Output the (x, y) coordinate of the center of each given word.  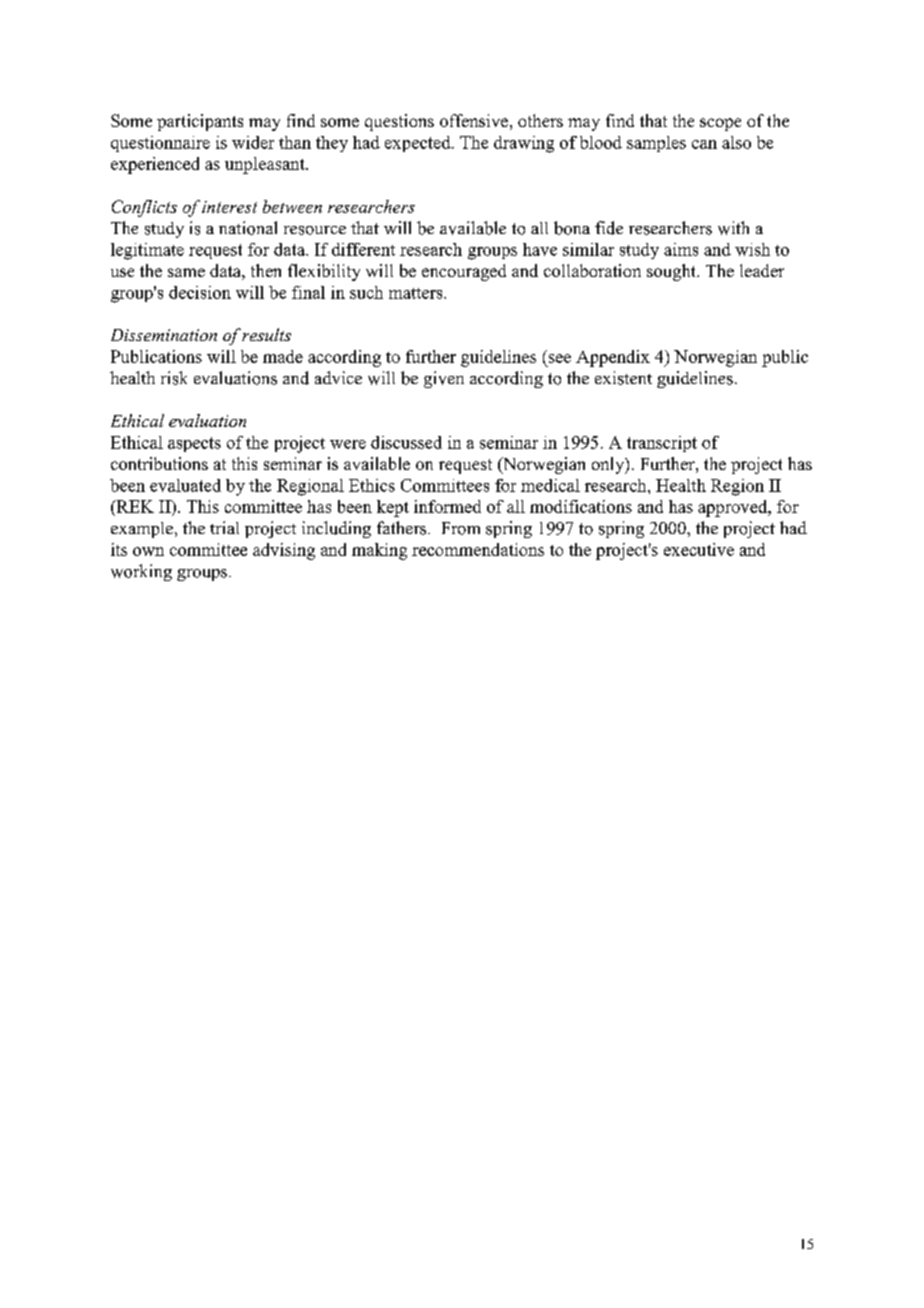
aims (681, 249)
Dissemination (164, 335)
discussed (406, 442)
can (704, 144)
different (363, 249)
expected (419, 144)
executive (699, 549)
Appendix (613, 358)
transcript (662, 444)
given (444, 379)
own (148, 551)
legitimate (147, 251)
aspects (194, 444)
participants (200, 122)
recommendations (478, 549)
